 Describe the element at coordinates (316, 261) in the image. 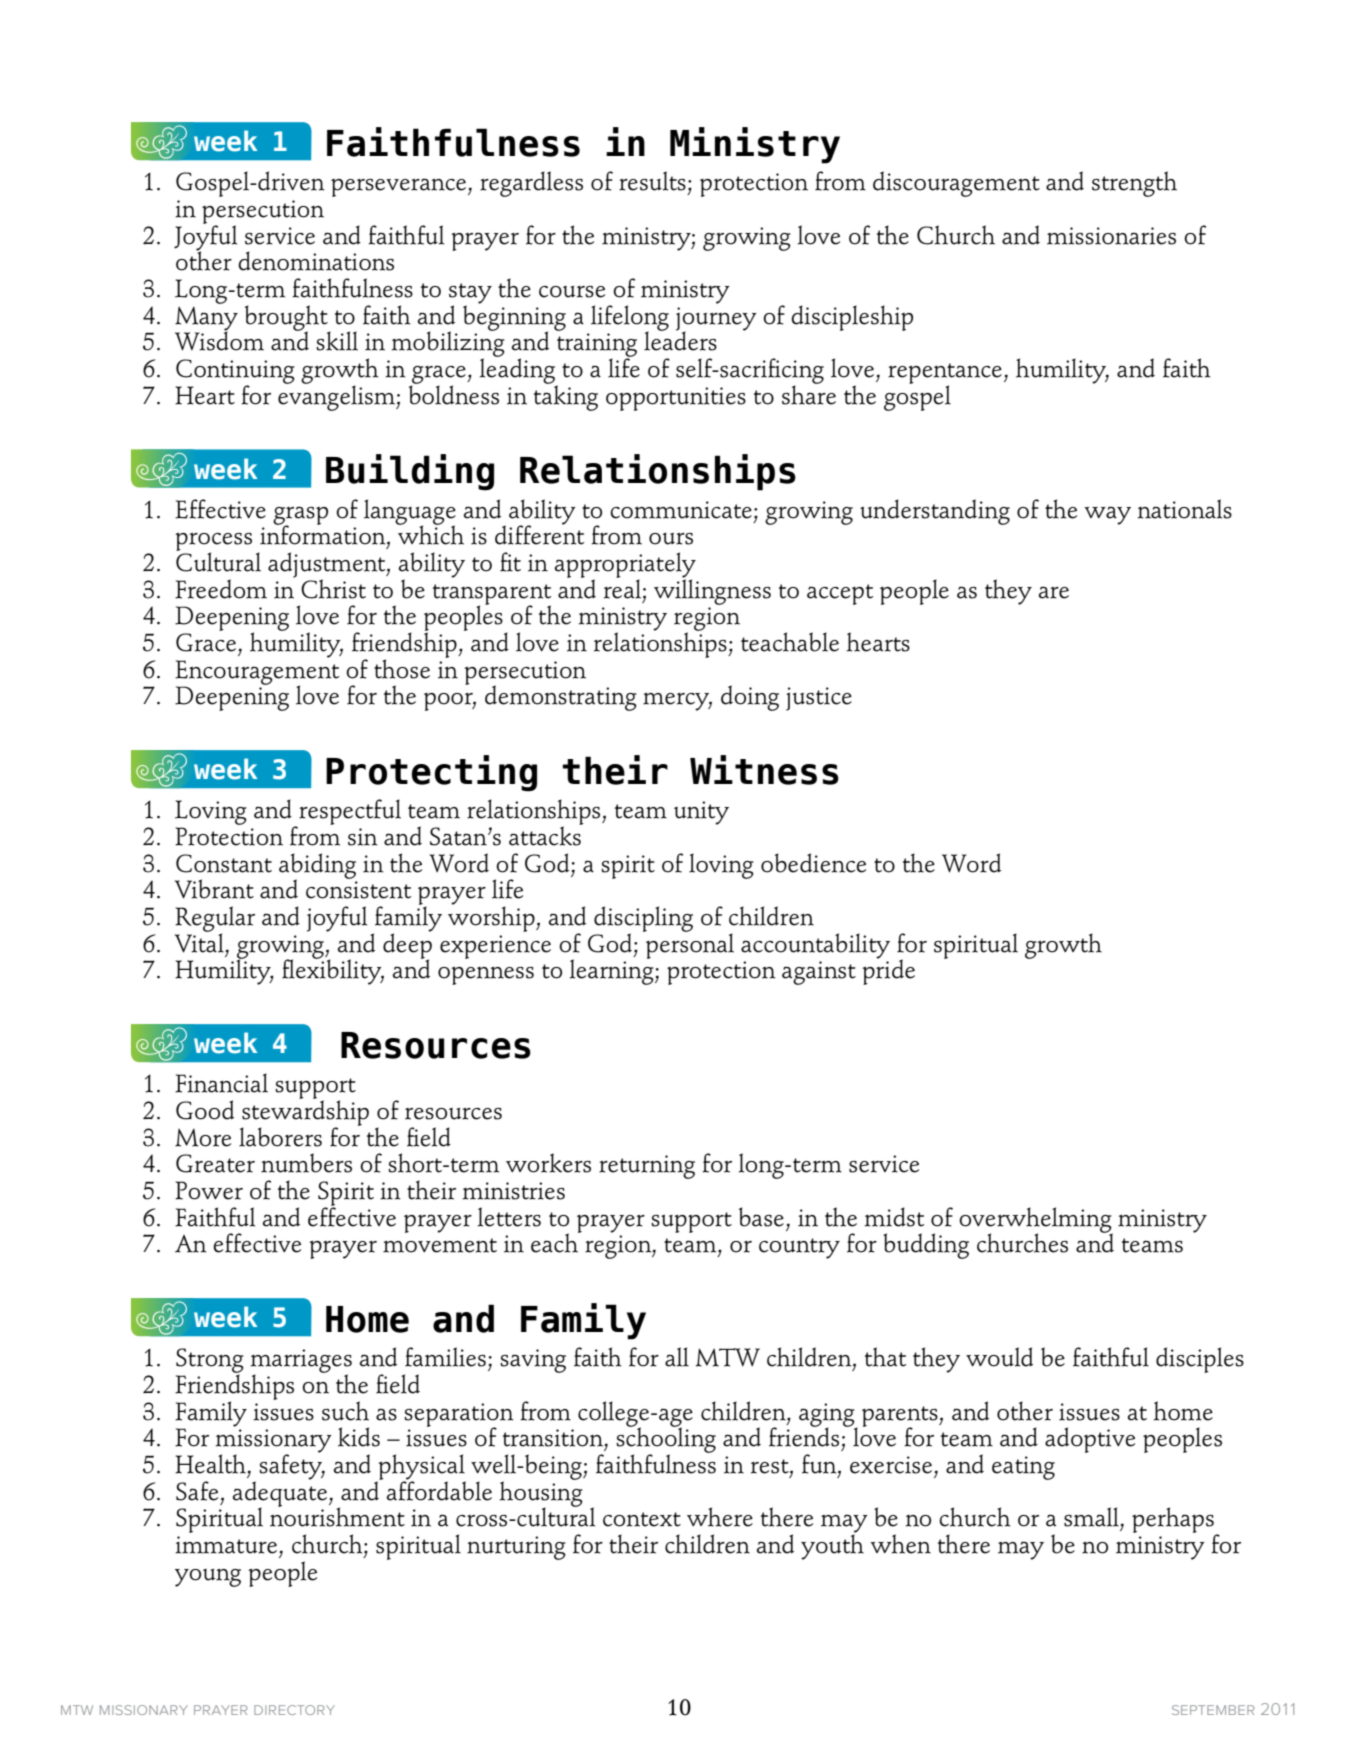

I see `denominations` at that location.
